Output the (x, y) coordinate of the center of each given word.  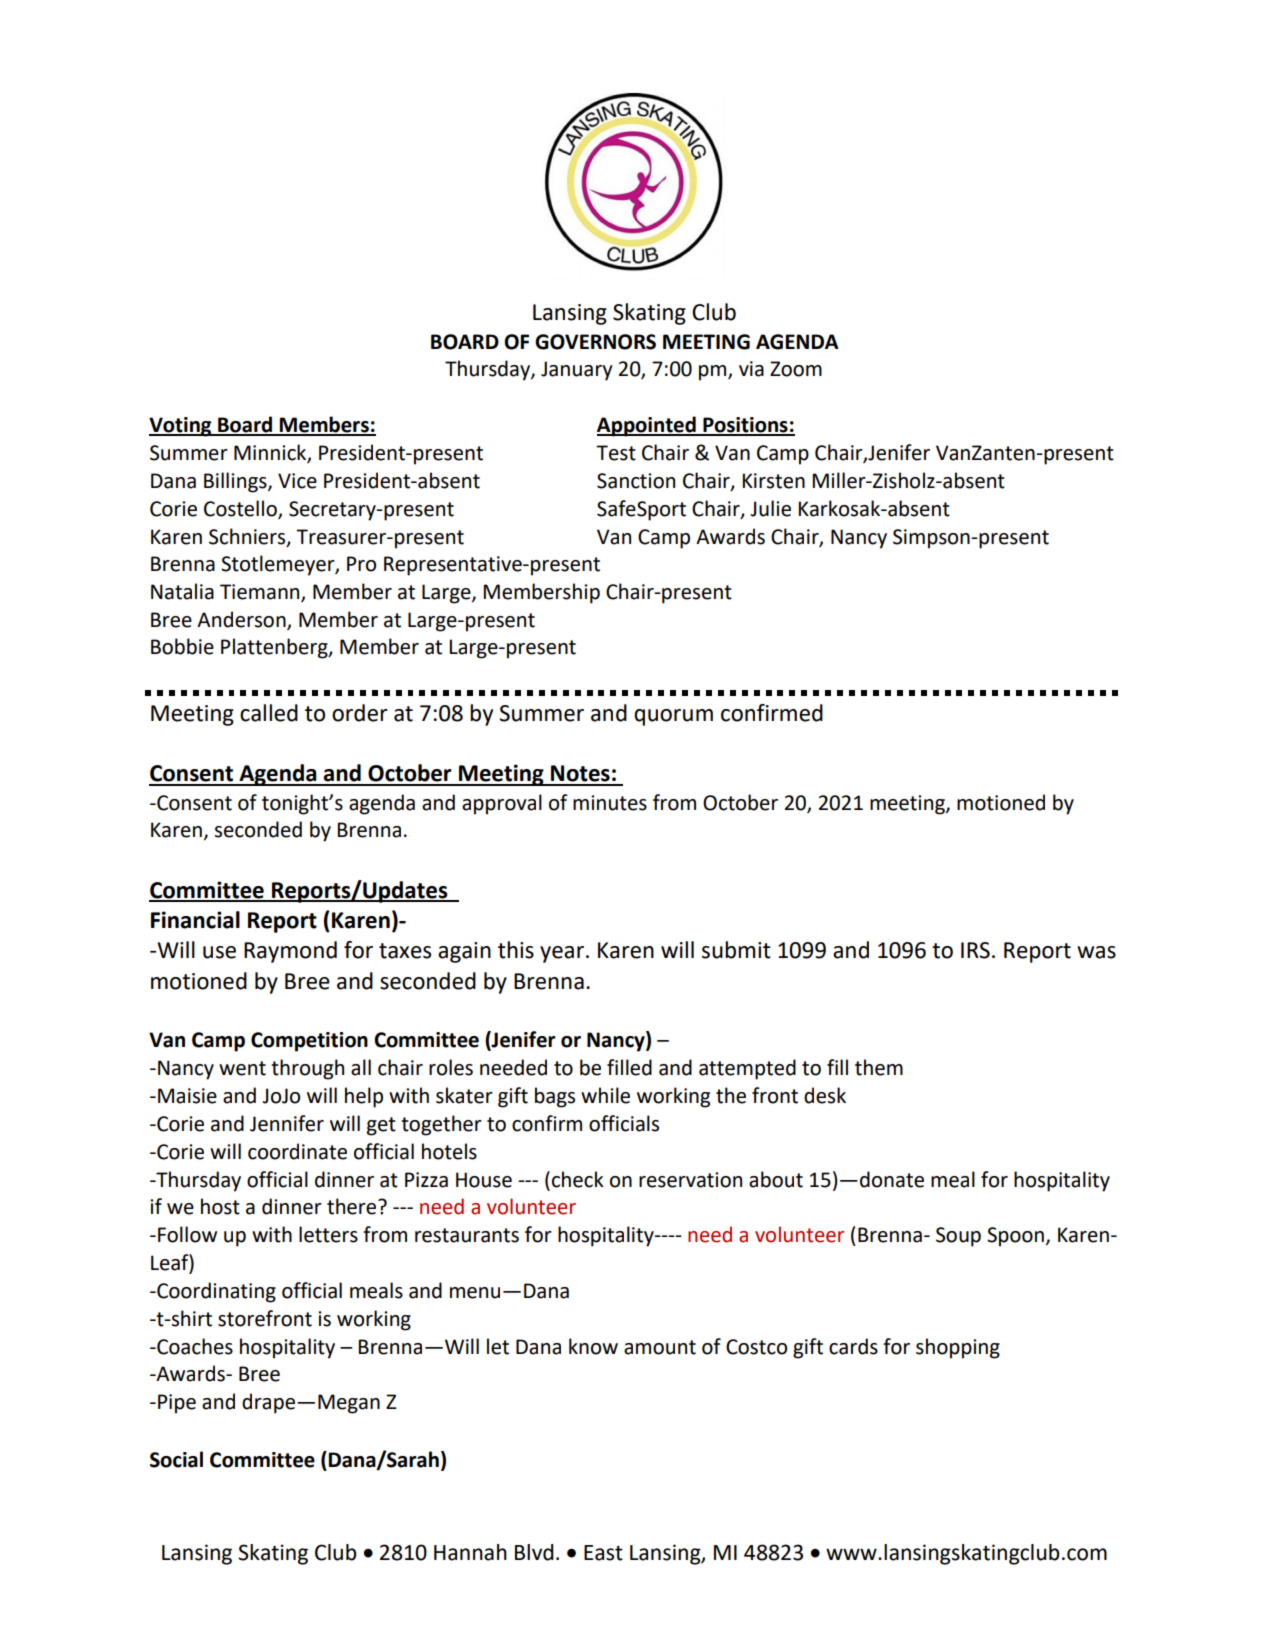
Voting (181, 427)
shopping (958, 1348)
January (577, 371)
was (1096, 952)
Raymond (290, 952)
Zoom (796, 369)
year (562, 954)
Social (176, 1459)
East (603, 1553)
